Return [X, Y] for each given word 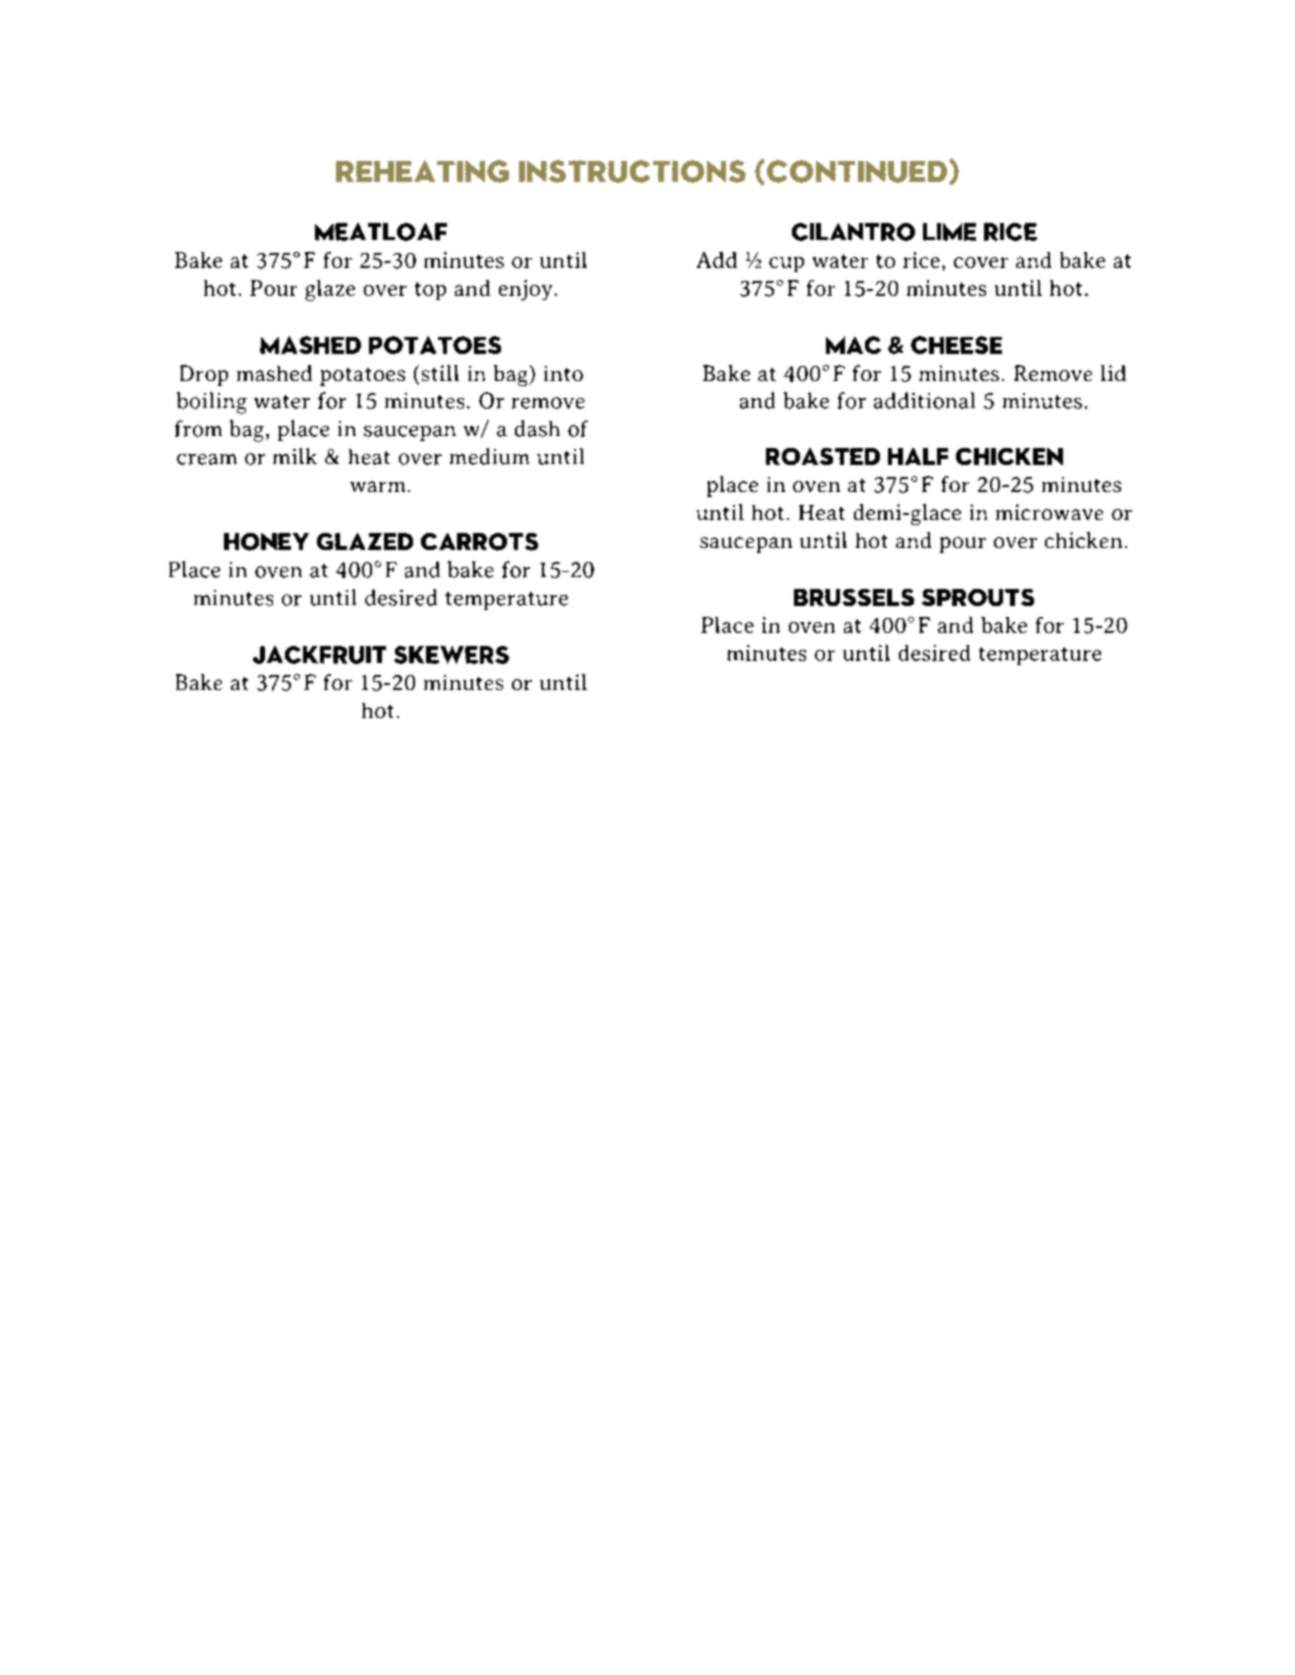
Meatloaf [381, 232]
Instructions [632, 171]
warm [377, 486]
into [563, 373]
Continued [858, 171]
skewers [451, 655]
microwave [1049, 512]
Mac [853, 345]
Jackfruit [319, 655]
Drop [204, 375]
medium [489, 456]
